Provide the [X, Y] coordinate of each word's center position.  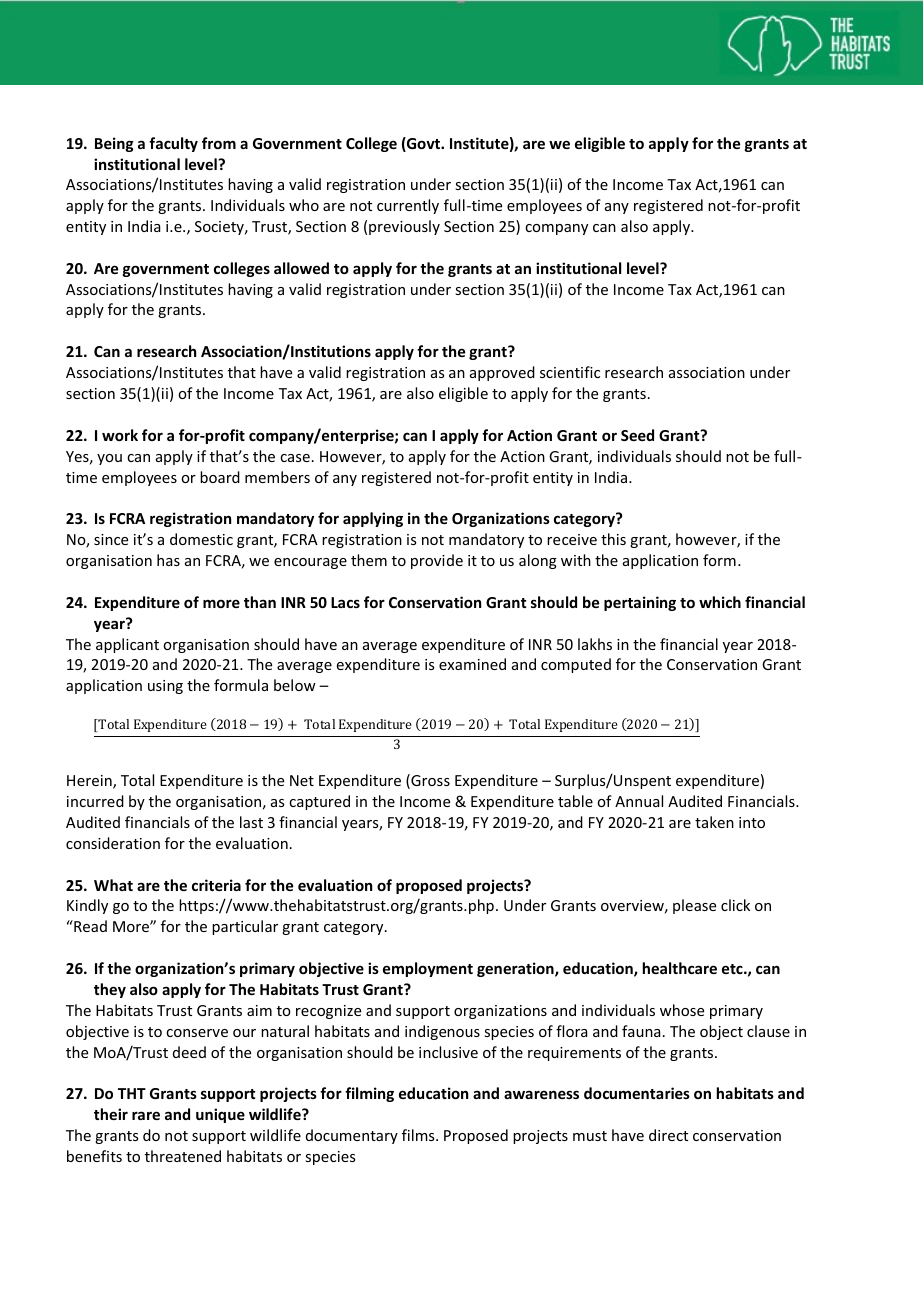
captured [319, 802]
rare [146, 1115]
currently [408, 206]
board [220, 477]
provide [437, 561]
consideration [113, 843]
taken [714, 822]
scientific [570, 372]
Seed [637, 435]
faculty [173, 144]
